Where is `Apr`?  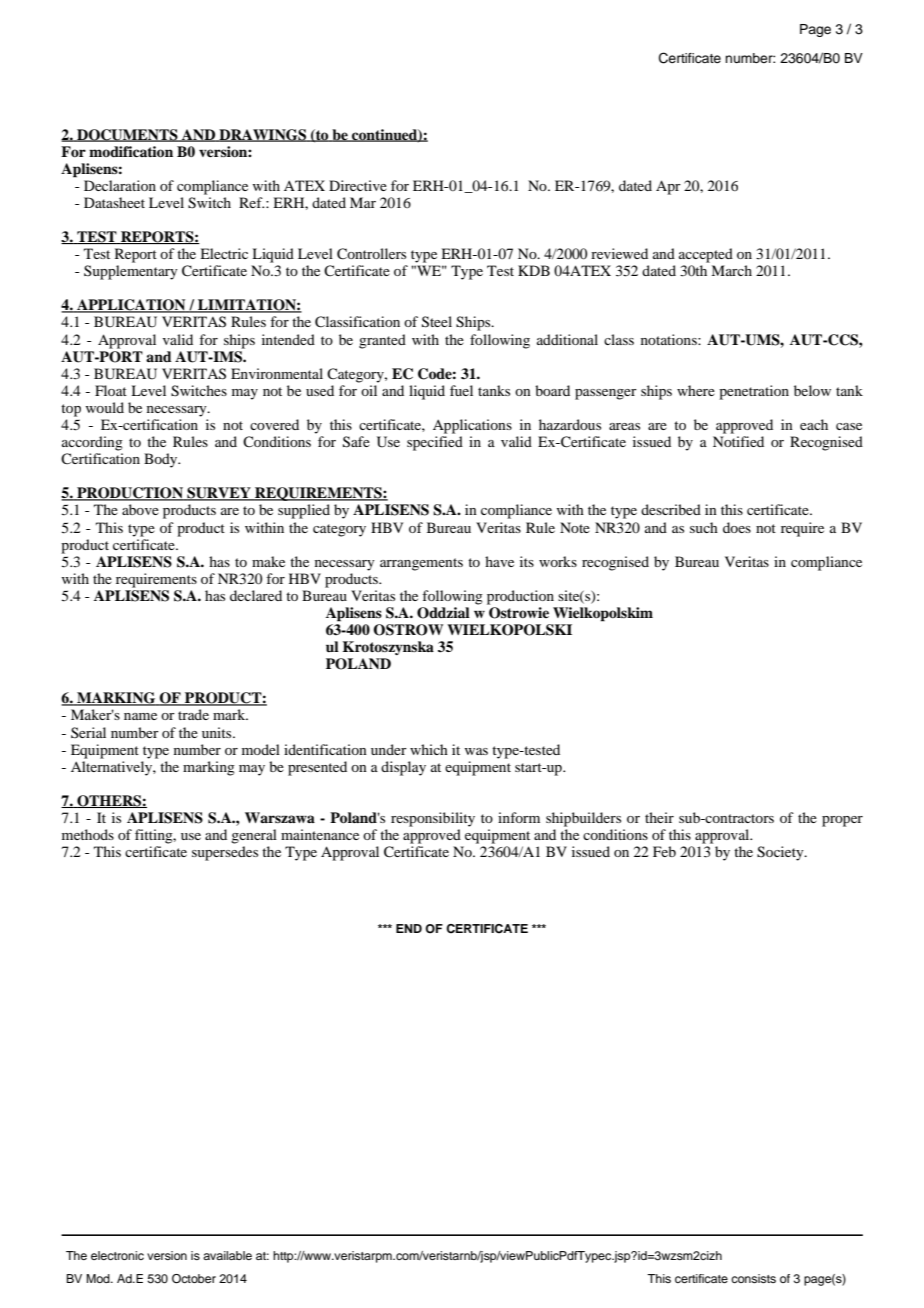
Apr is located at coordinates (668, 187).
